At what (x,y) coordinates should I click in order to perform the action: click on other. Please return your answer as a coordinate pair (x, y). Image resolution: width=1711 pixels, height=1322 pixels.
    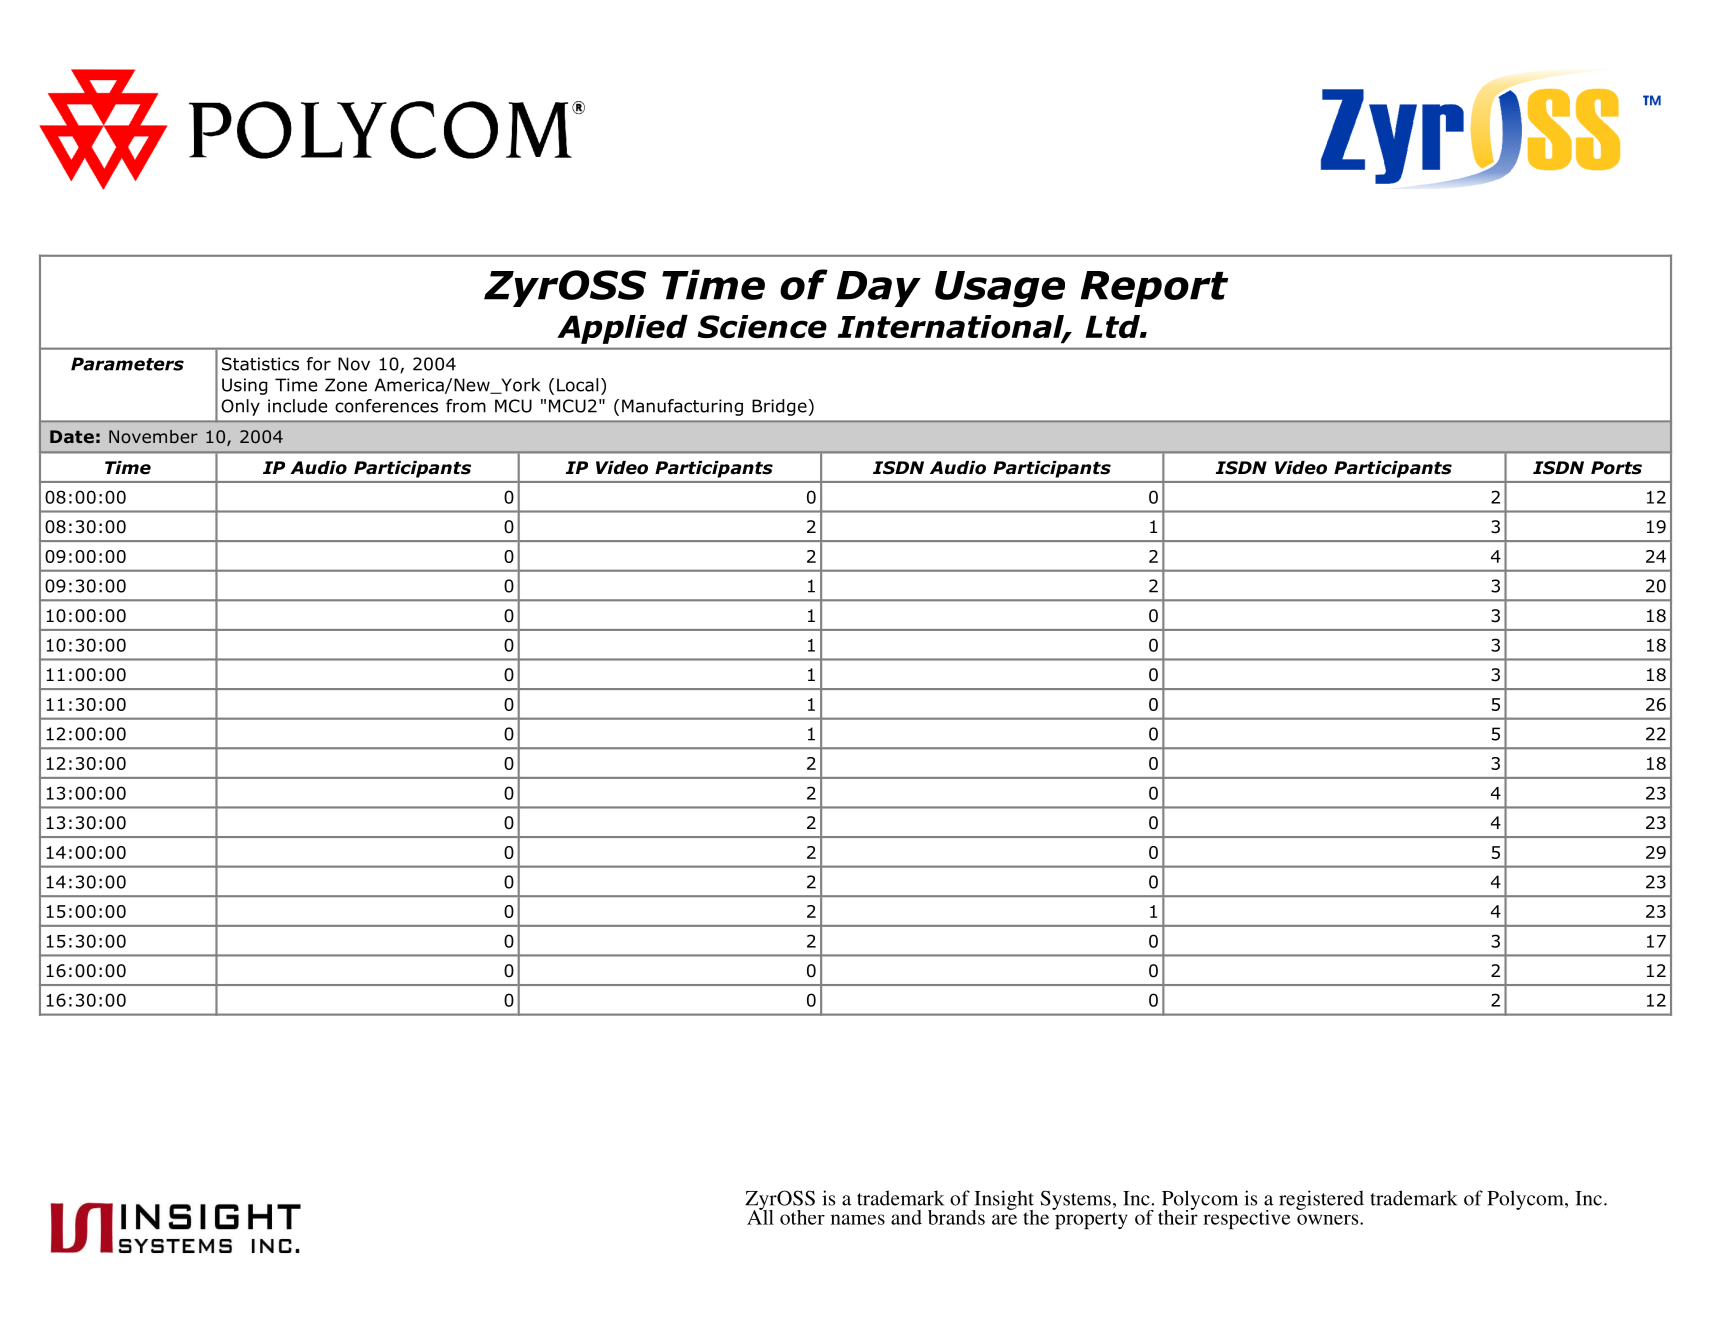
    Looking at the image, I should click on (802, 1217).
